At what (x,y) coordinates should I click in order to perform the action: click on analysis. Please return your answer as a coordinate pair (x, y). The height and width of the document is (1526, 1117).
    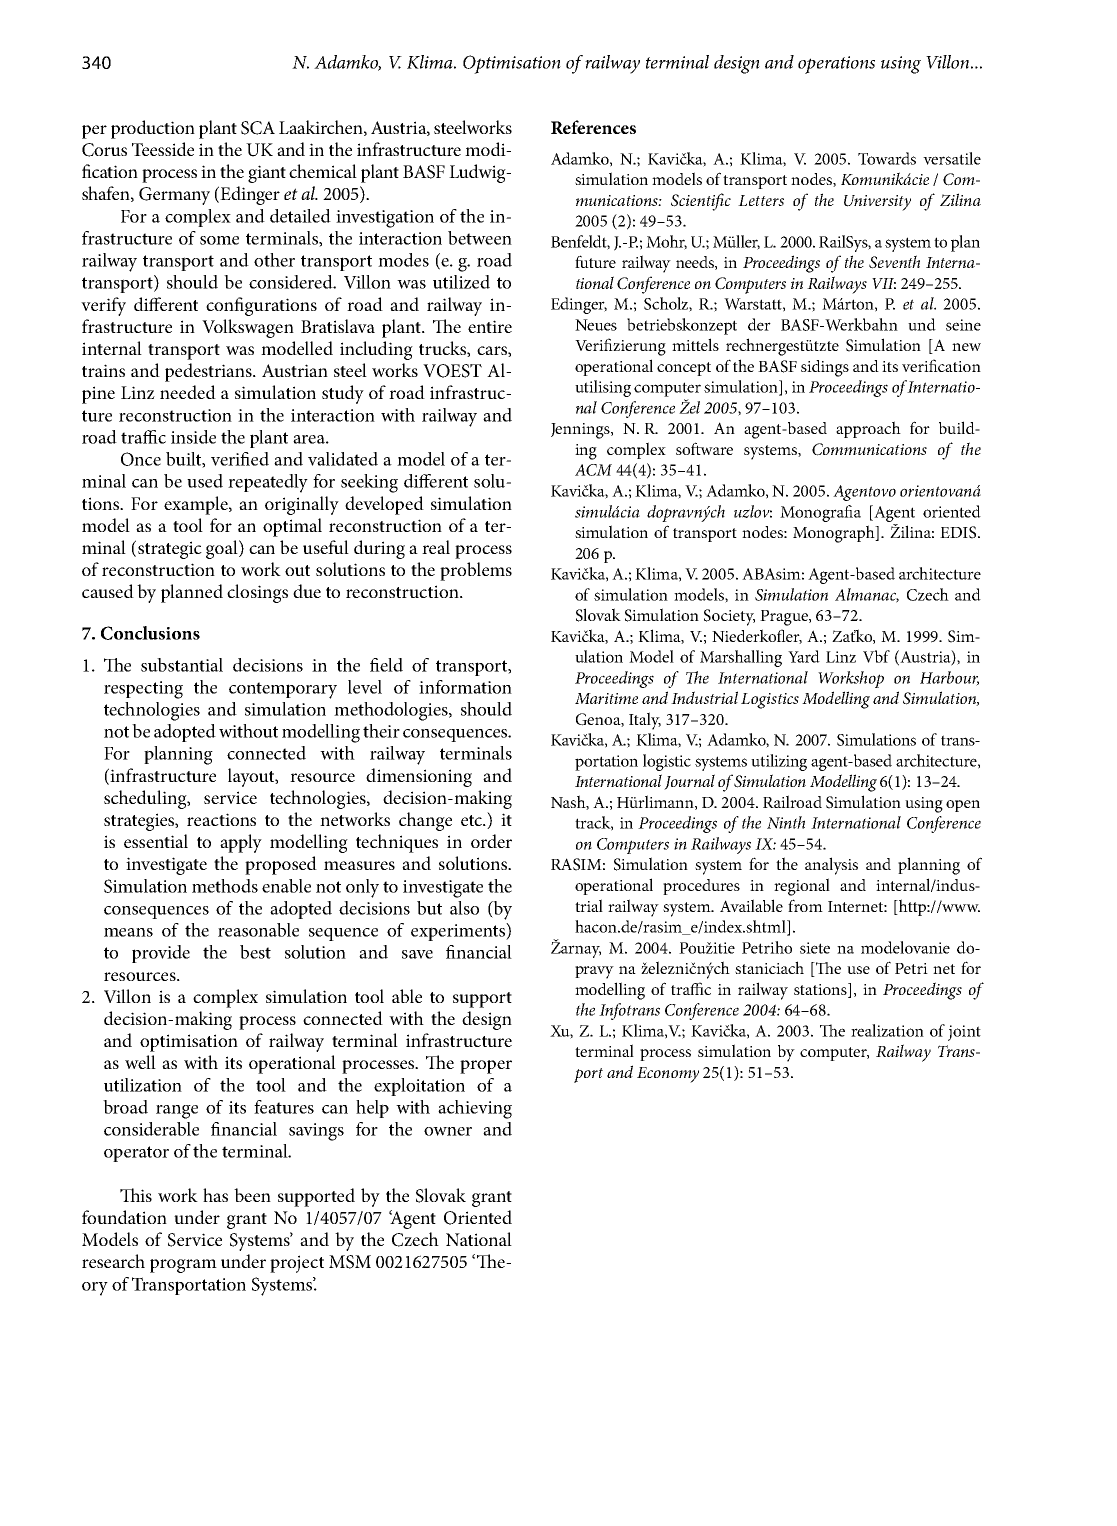
    Looking at the image, I should click on (831, 866).
